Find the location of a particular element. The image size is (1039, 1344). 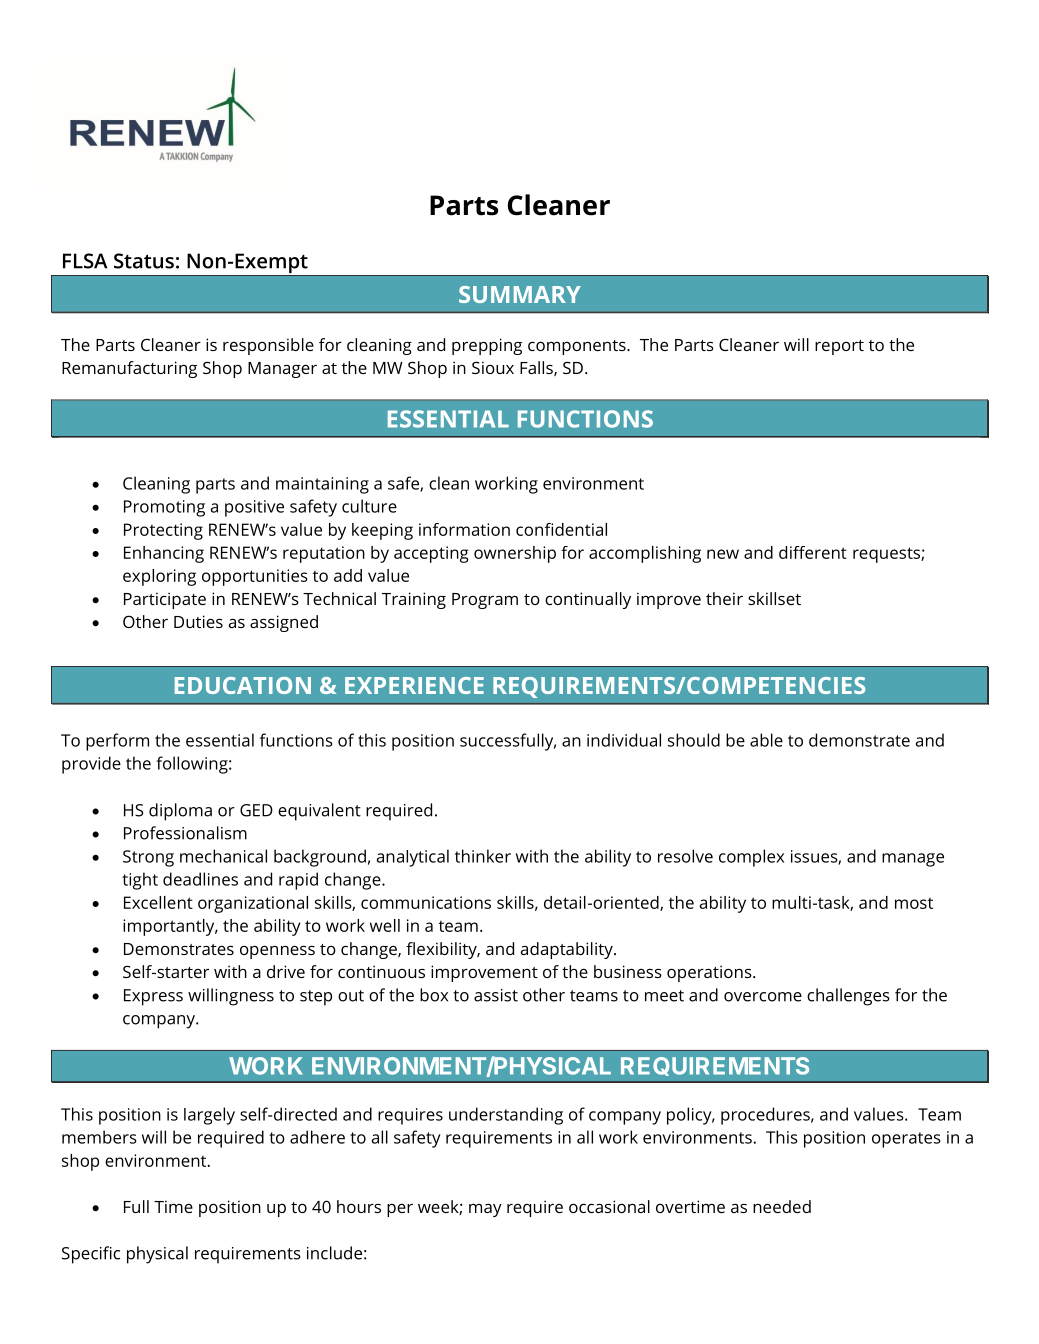

challenges is located at coordinates (848, 997).
